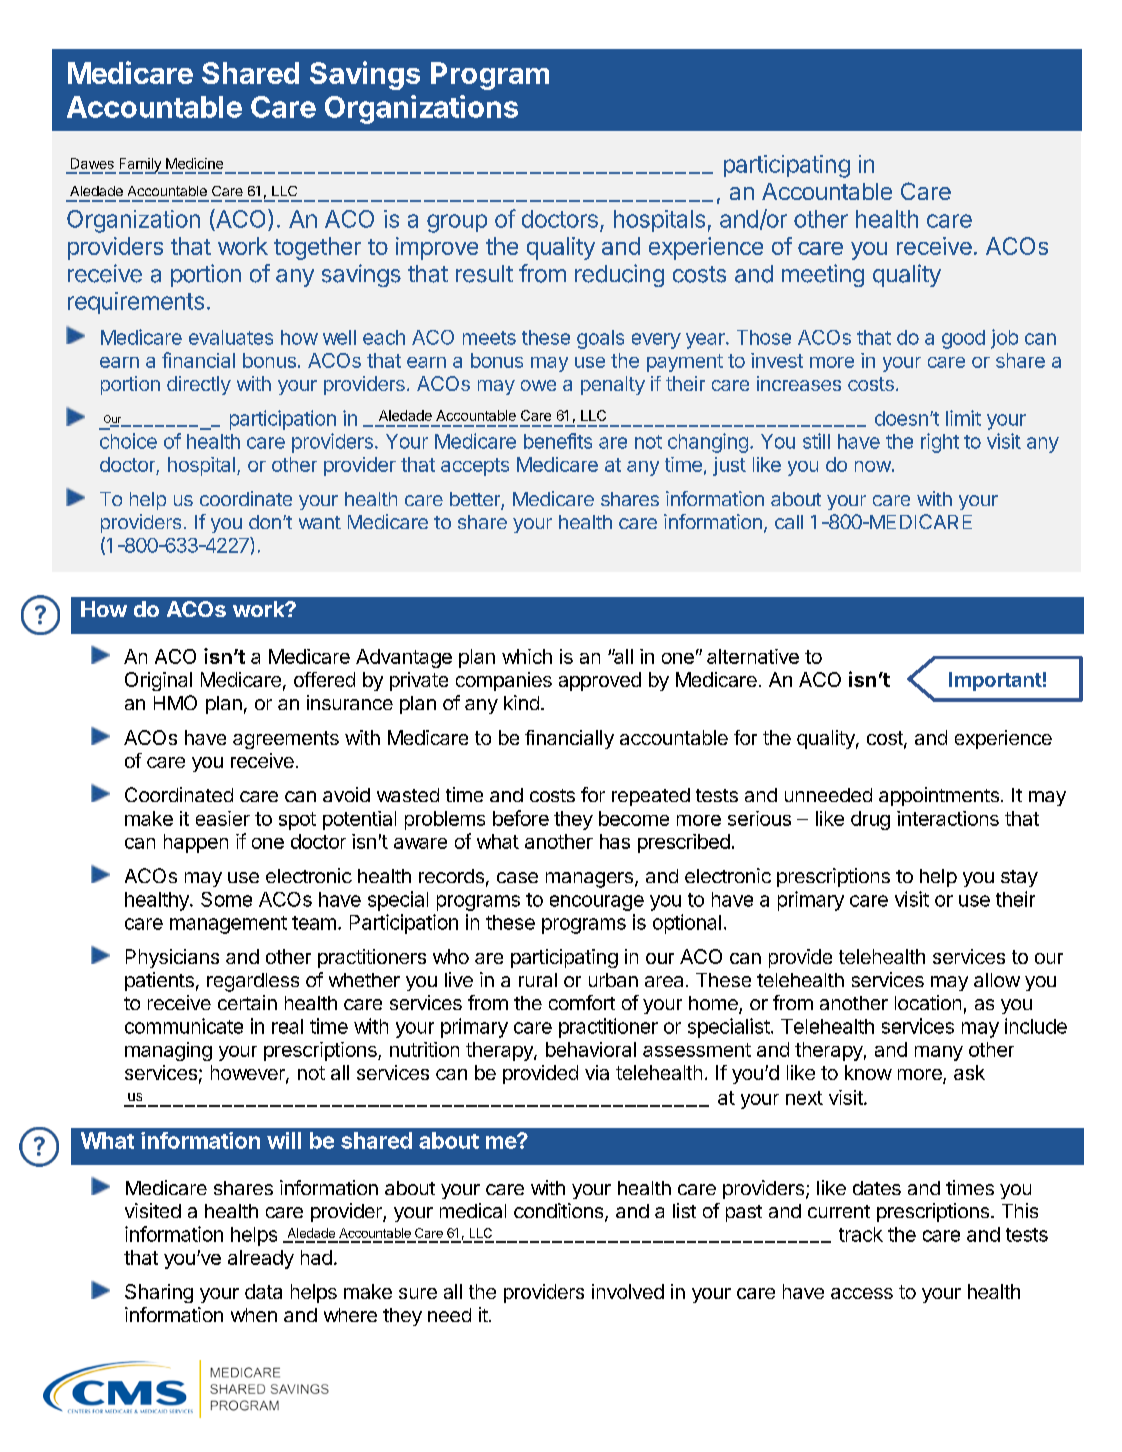 Image resolution: width=1122 pixels, height=1452 pixels. Describe the element at coordinates (228, 925) in the page. I see `management` at that location.
